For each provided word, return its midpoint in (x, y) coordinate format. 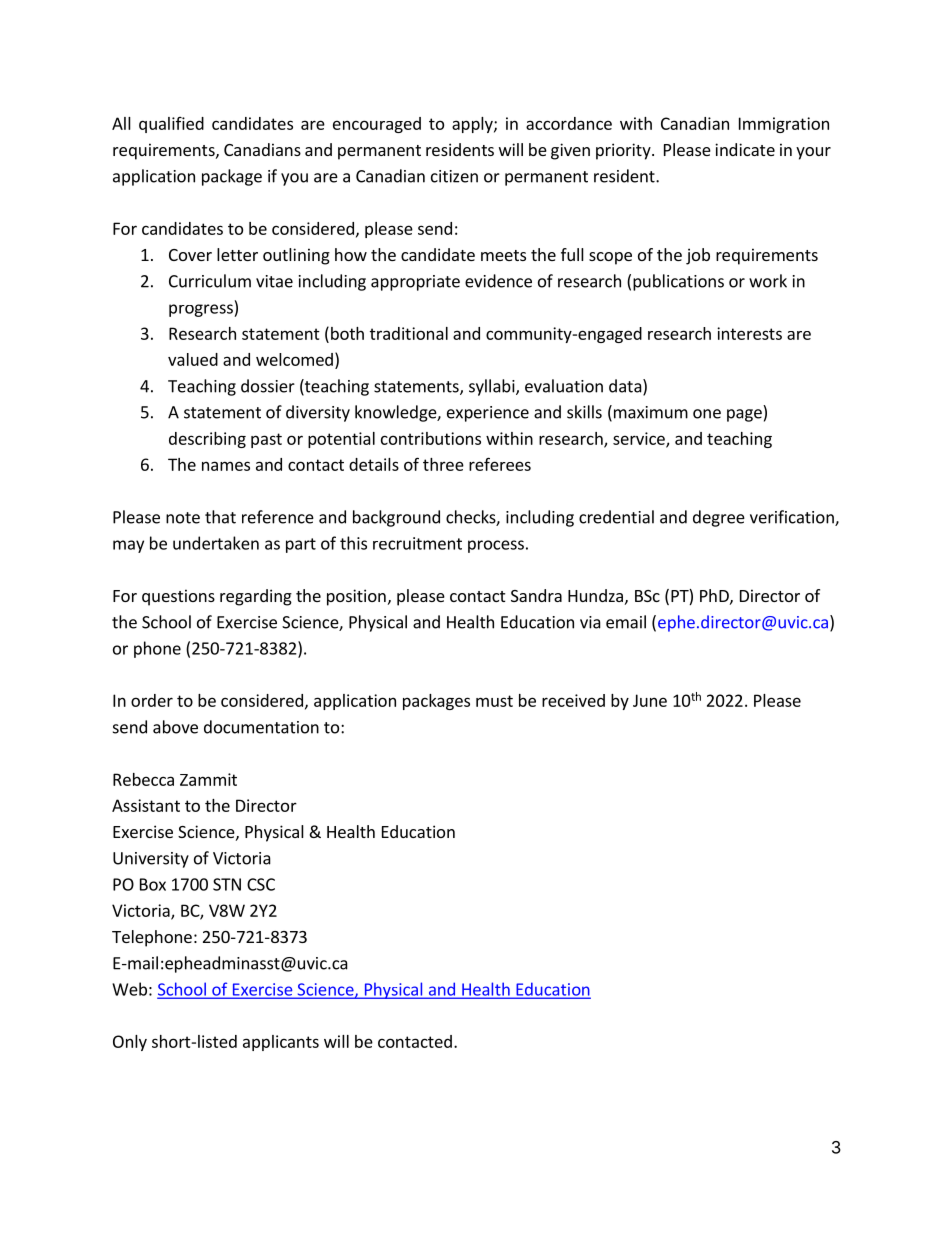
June (650, 700)
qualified (171, 125)
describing (207, 440)
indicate (745, 149)
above (175, 727)
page (744, 415)
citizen (454, 176)
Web (129, 989)
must (494, 701)
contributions (431, 438)
